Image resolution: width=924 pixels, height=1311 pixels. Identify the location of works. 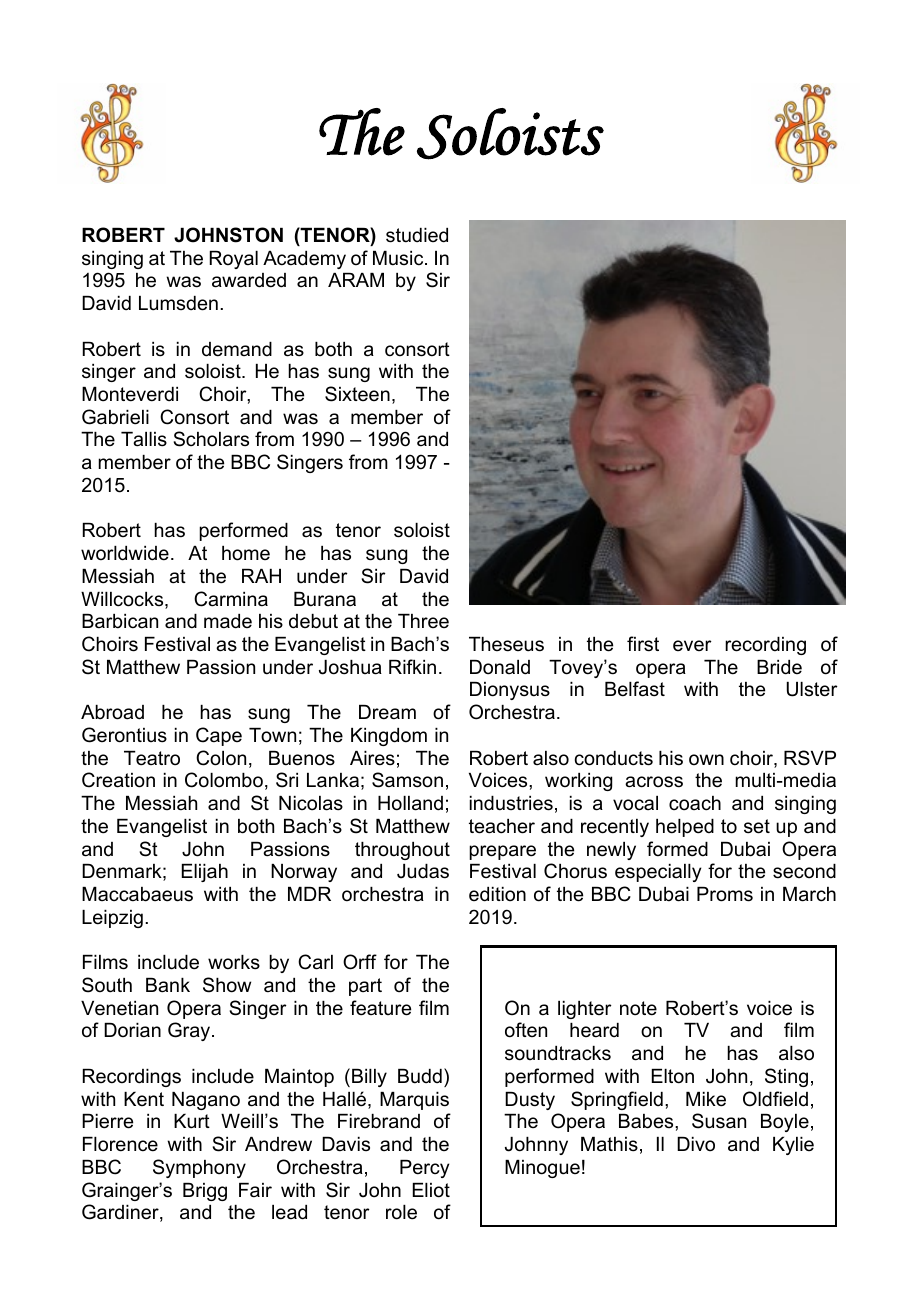
(234, 962).
